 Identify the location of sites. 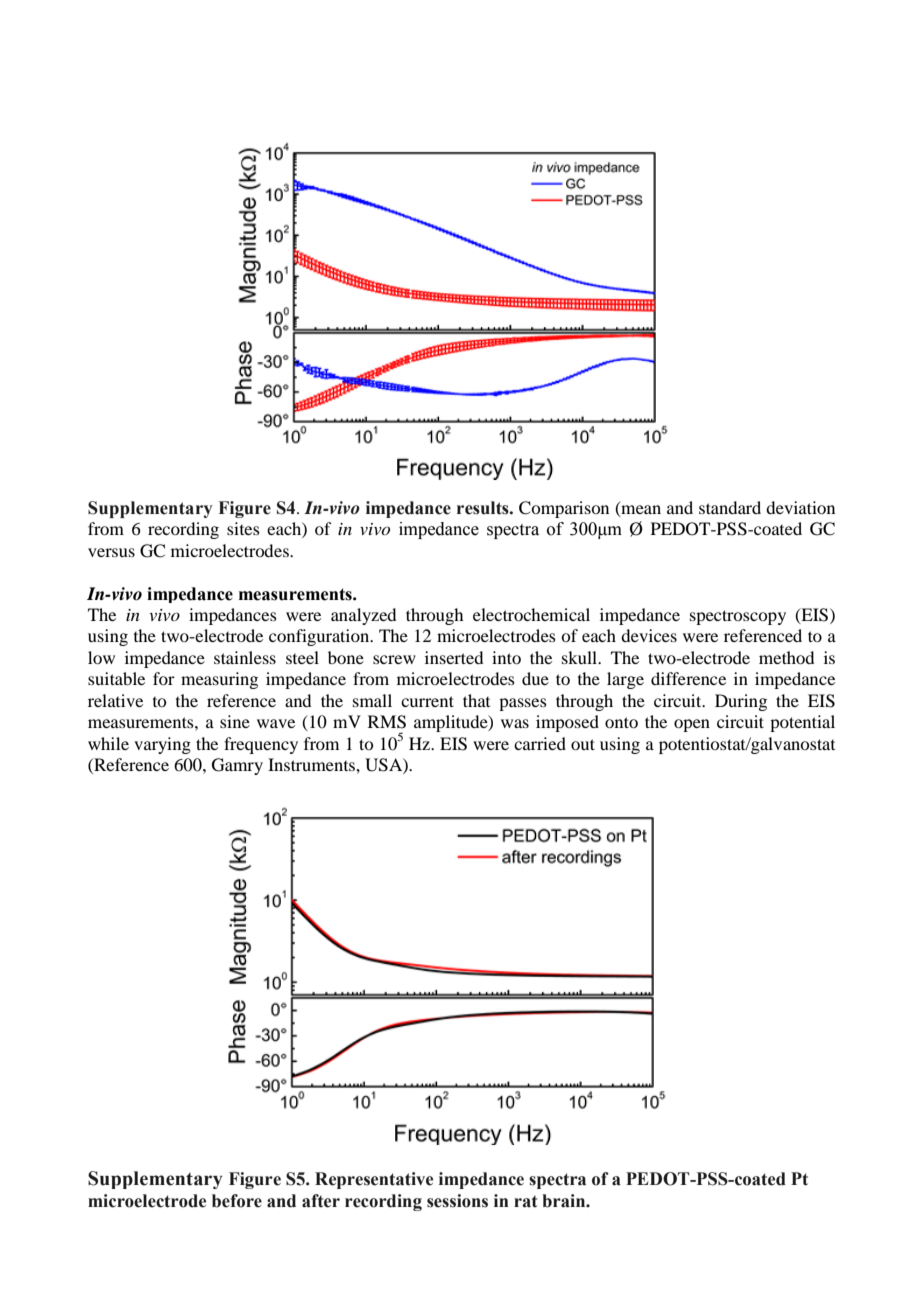
(243, 528).
